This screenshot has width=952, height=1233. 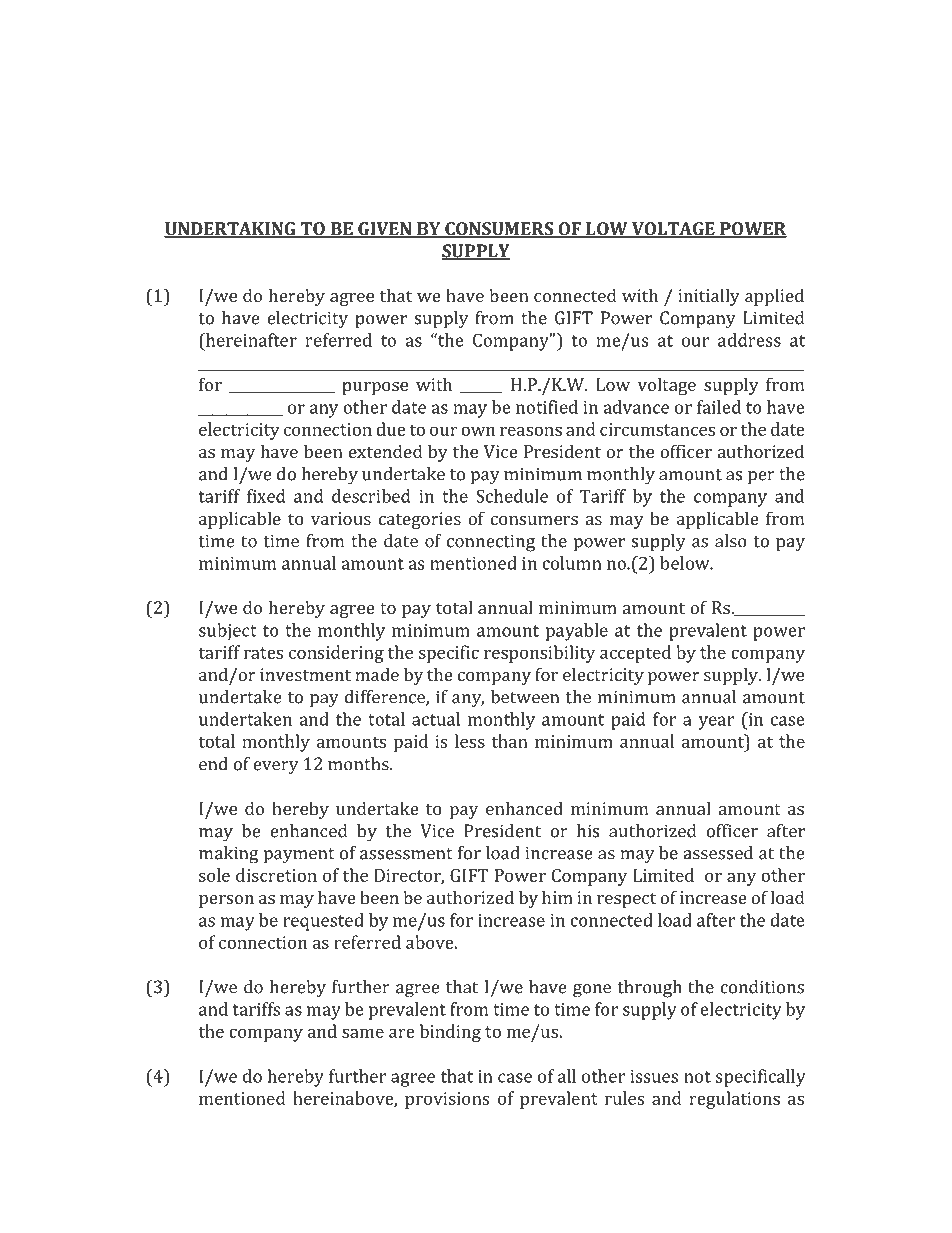 I want to click on UNDERTAKING, so click(x=231, y=230).
